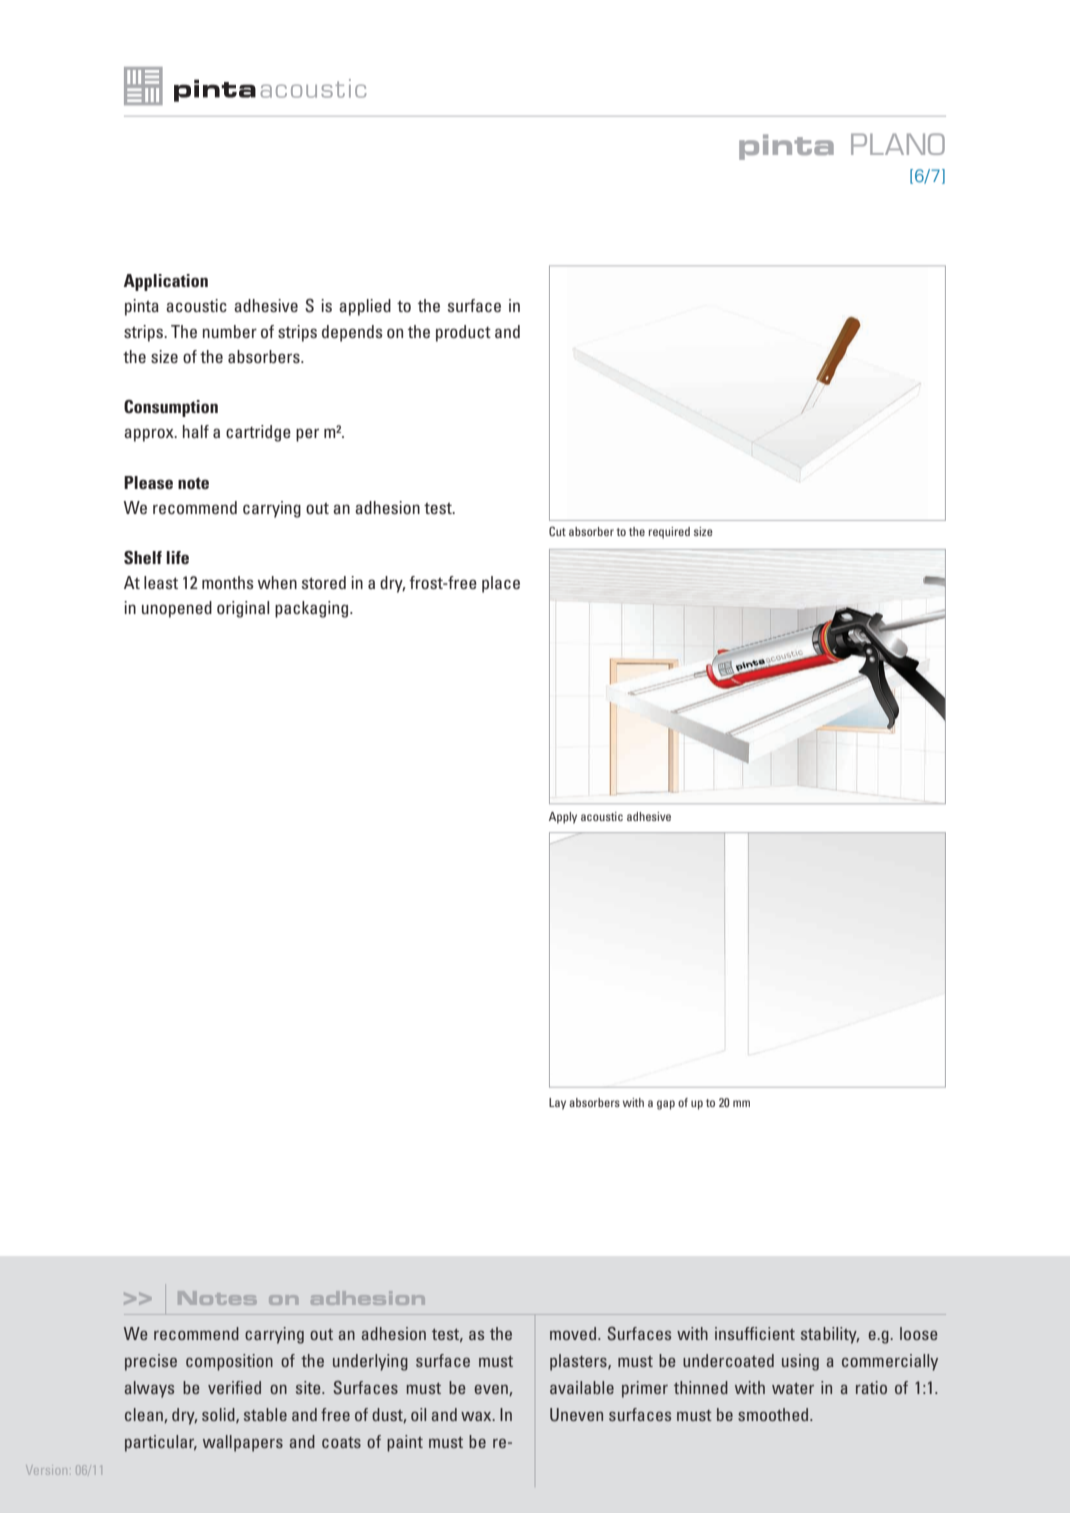  Describe the element at coordinates (898, 144) in the screenshot. I see `PLANO` at that location.
